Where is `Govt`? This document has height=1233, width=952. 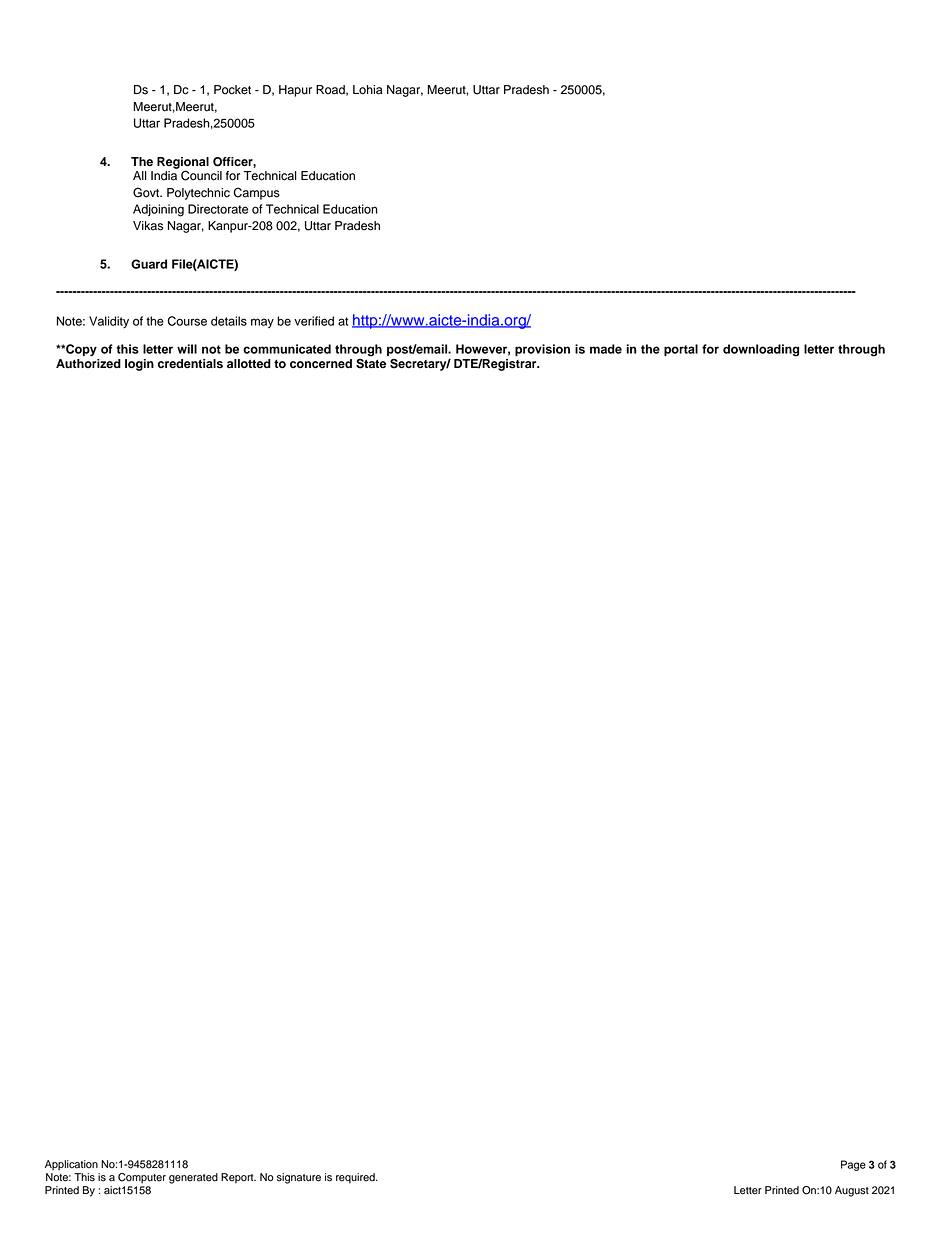 Govt is located at coordinates (147, 192).
